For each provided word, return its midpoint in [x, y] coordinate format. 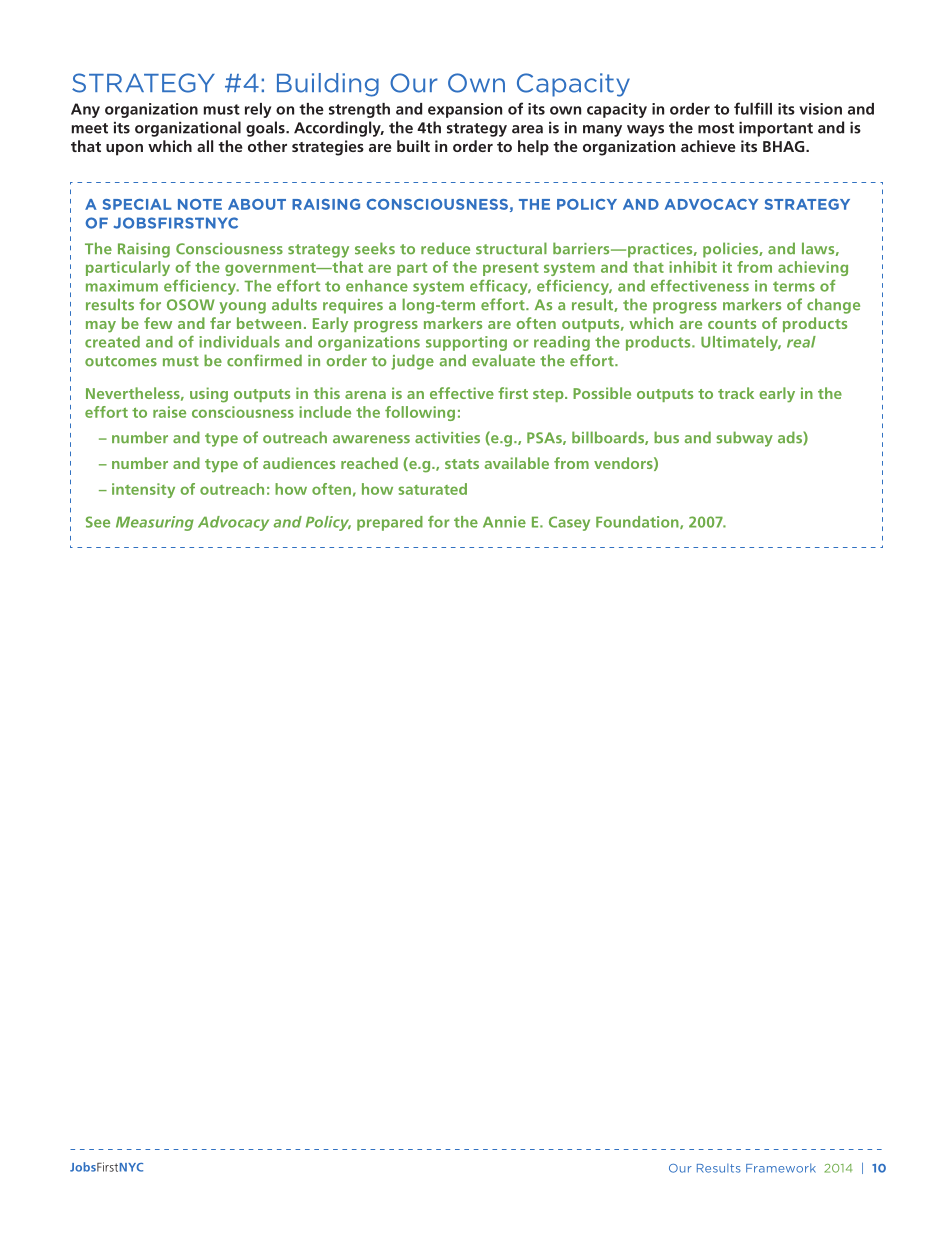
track [736, 393]
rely [258, 110]
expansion [465, 110]
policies [731, 250]
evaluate [503, 360]
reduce [445, 248]
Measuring [155, 523]
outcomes [121, 361]
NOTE [200, 204]
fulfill [753, 108]
